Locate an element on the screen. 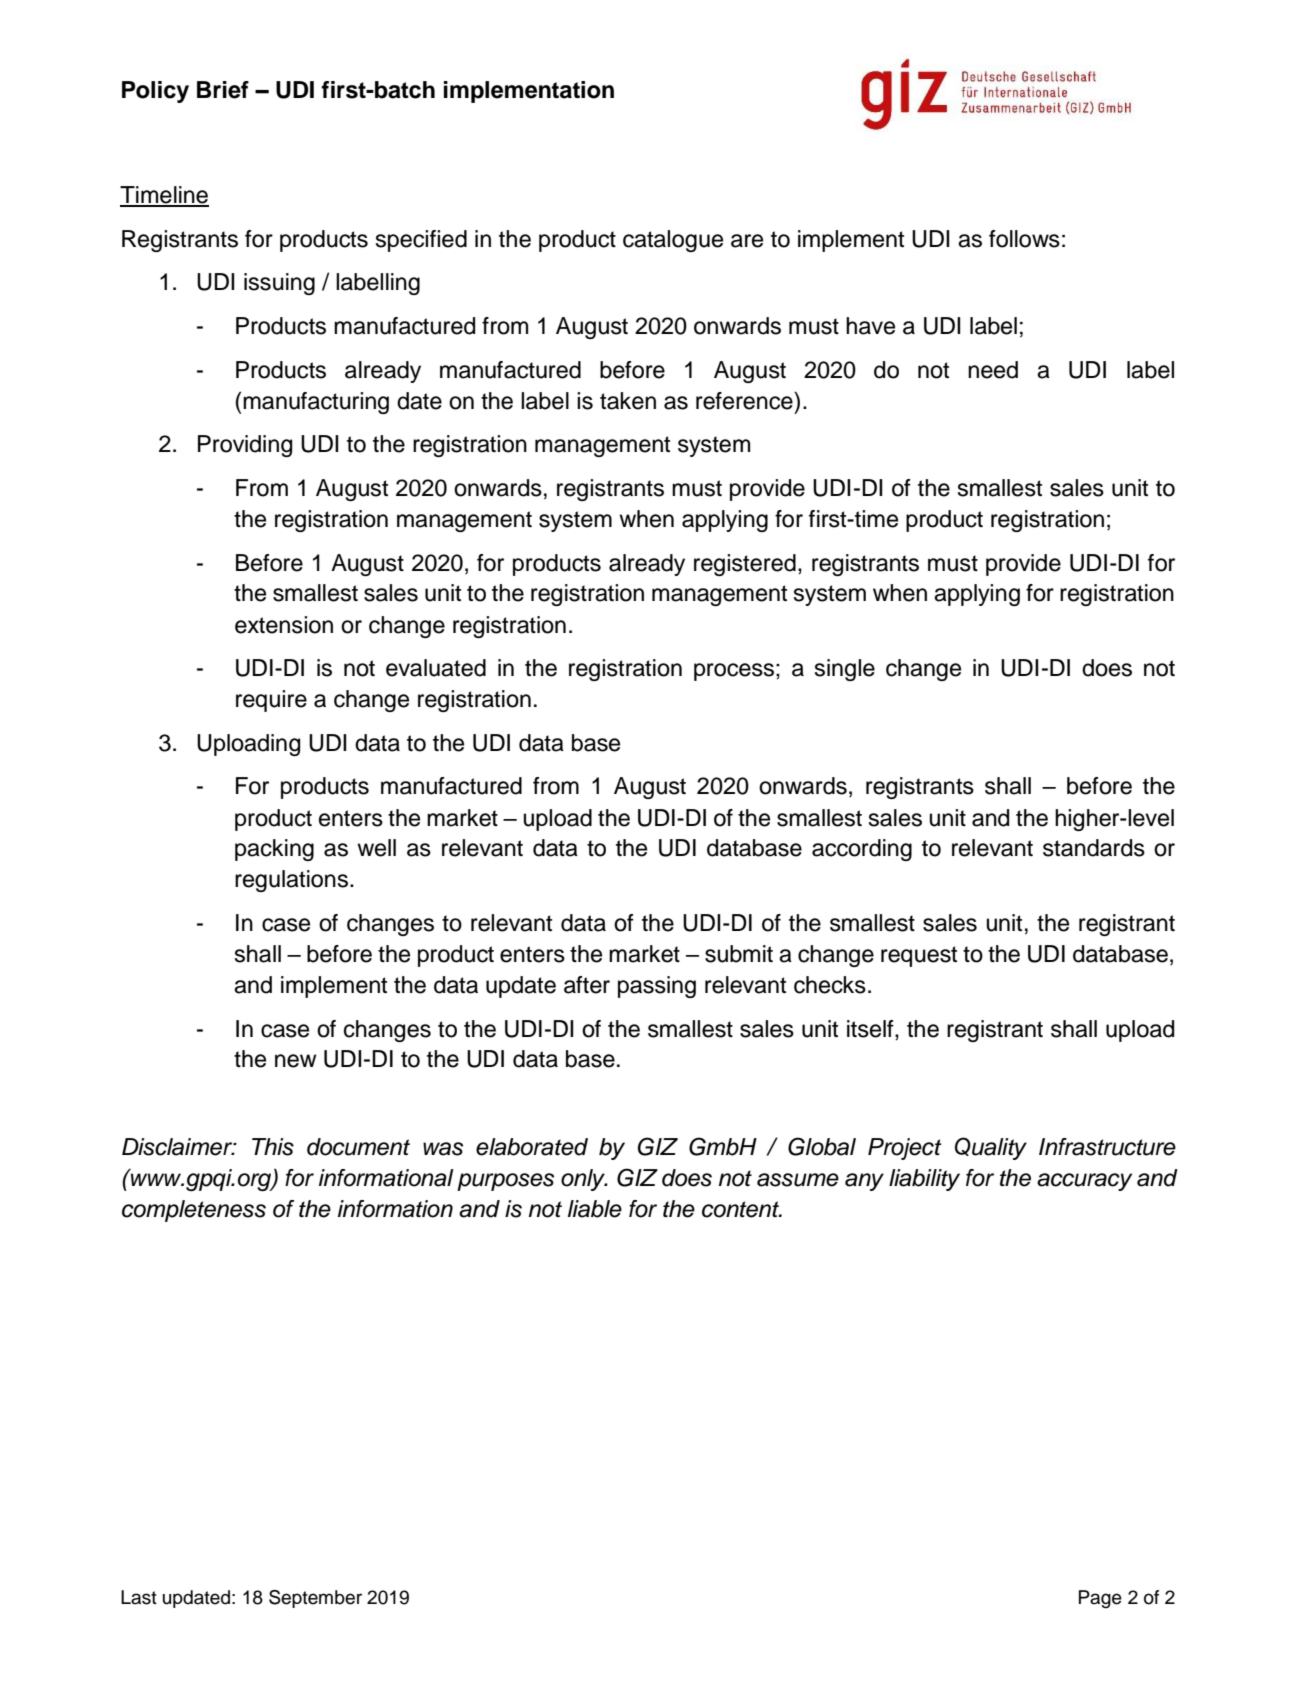 Image resolution: width=1301 pixels, height=1684 pixels. catalogue is located at coordinates (673, 241).
